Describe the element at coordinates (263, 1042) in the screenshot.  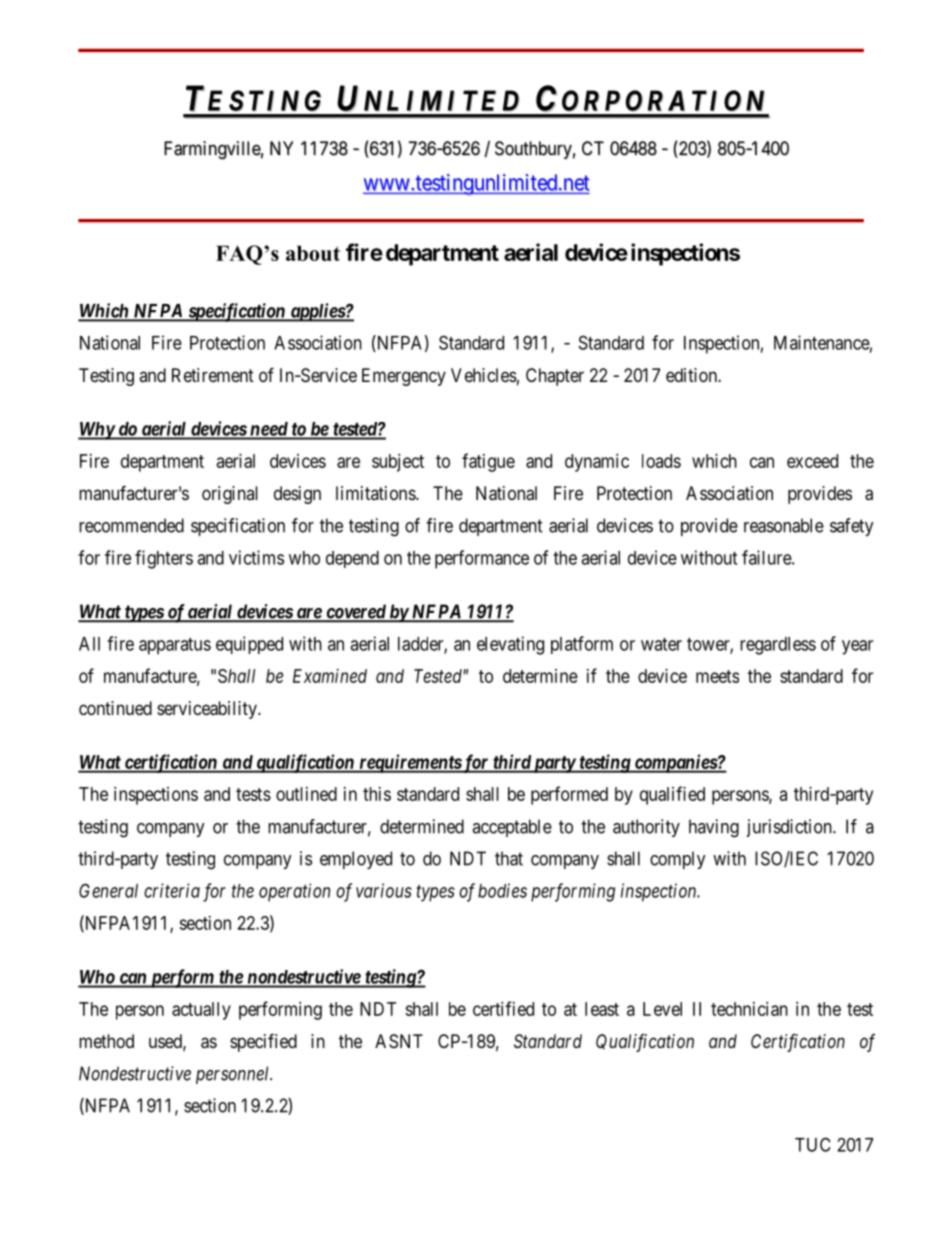
I see `specified` at that location.
